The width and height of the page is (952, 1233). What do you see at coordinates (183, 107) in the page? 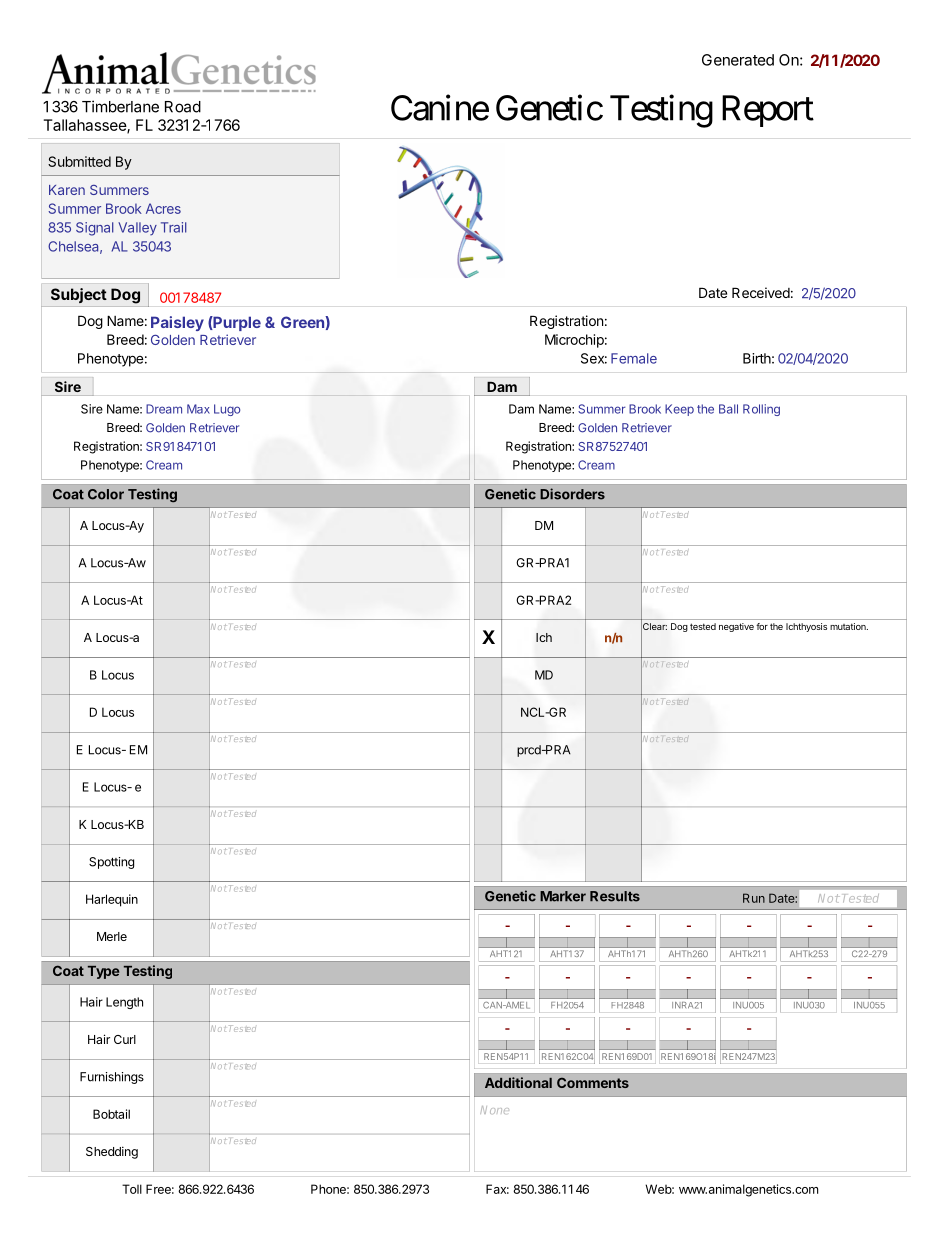
I see `Road` at bounding box center [183, 107].
